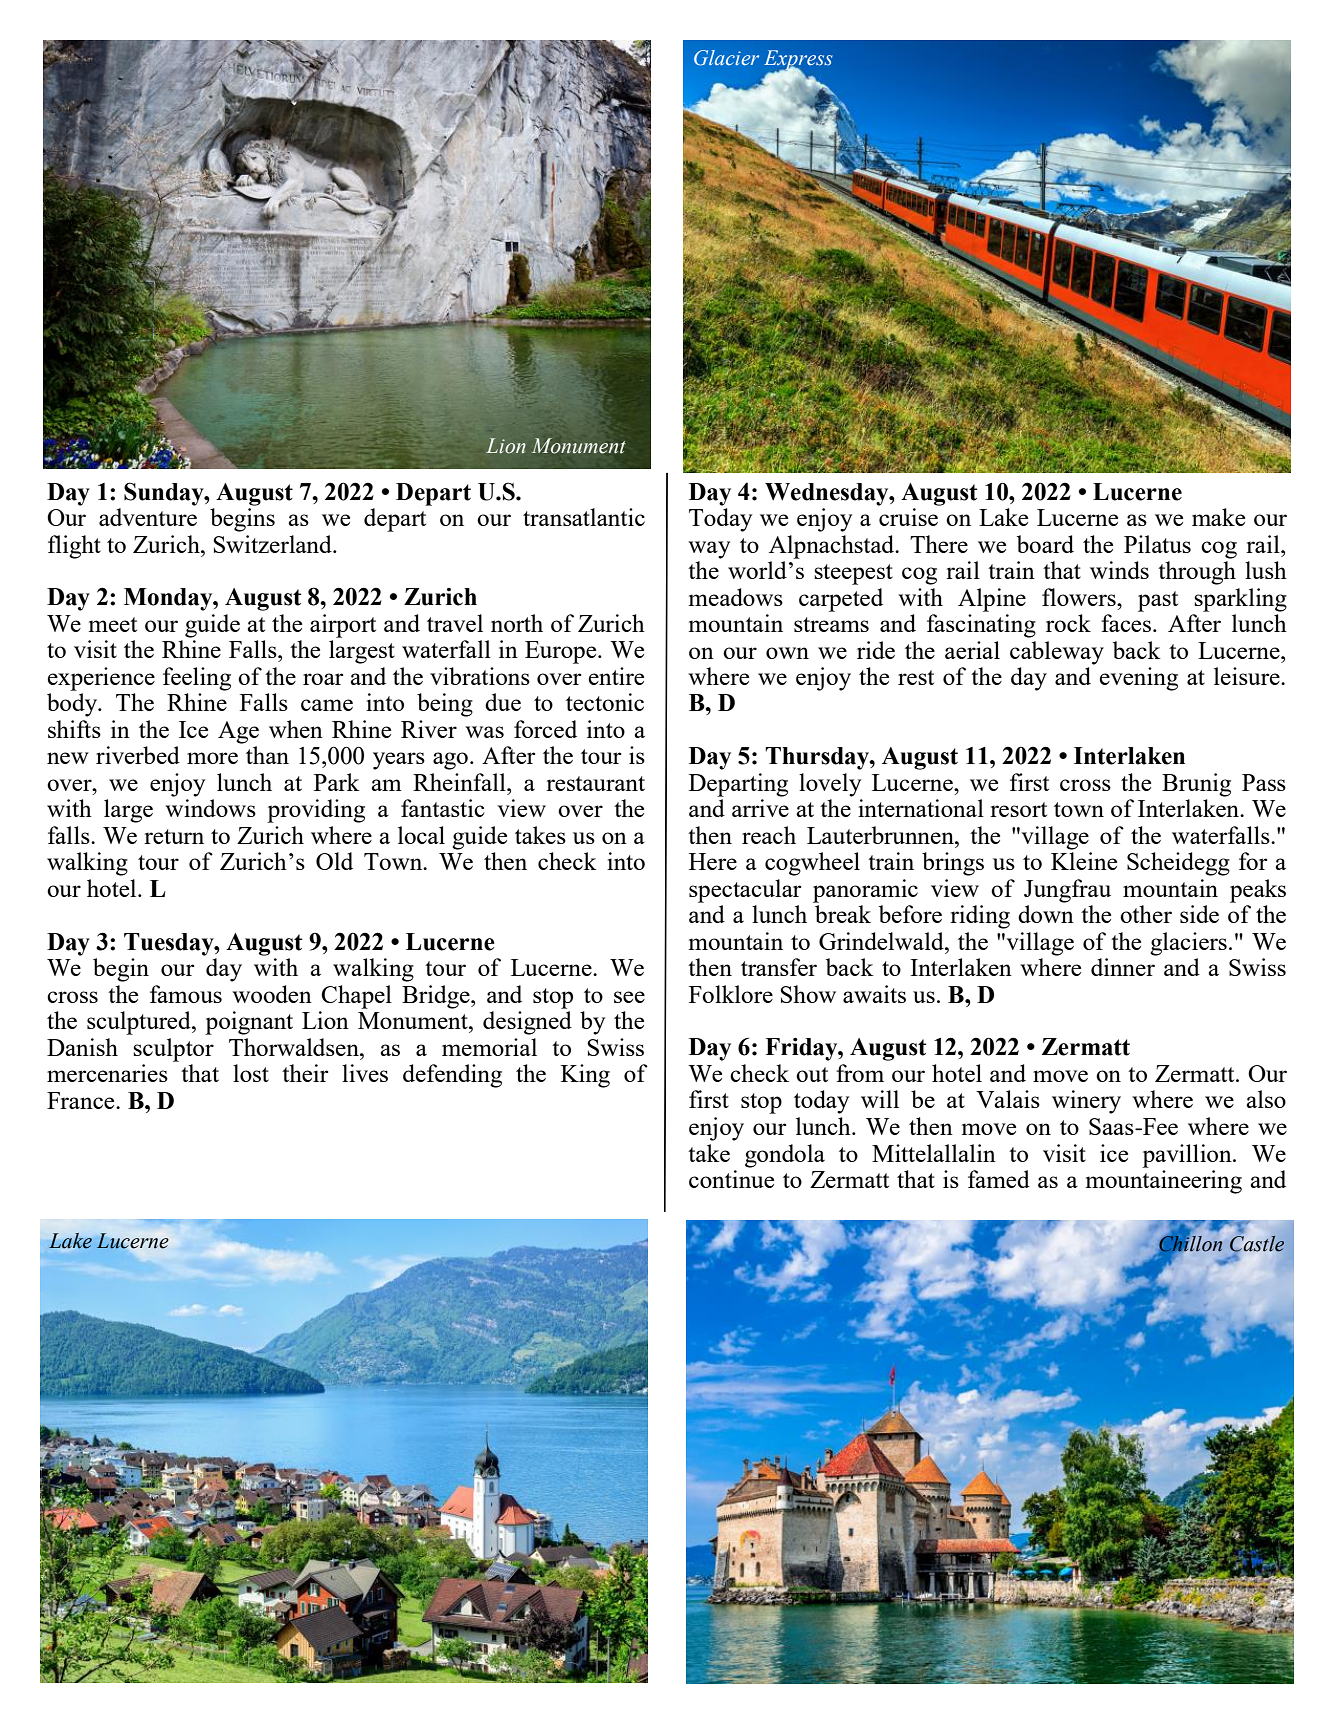 The height and width of the image is (1724, 1332). I want to click on continue, so click(731, 1179).
